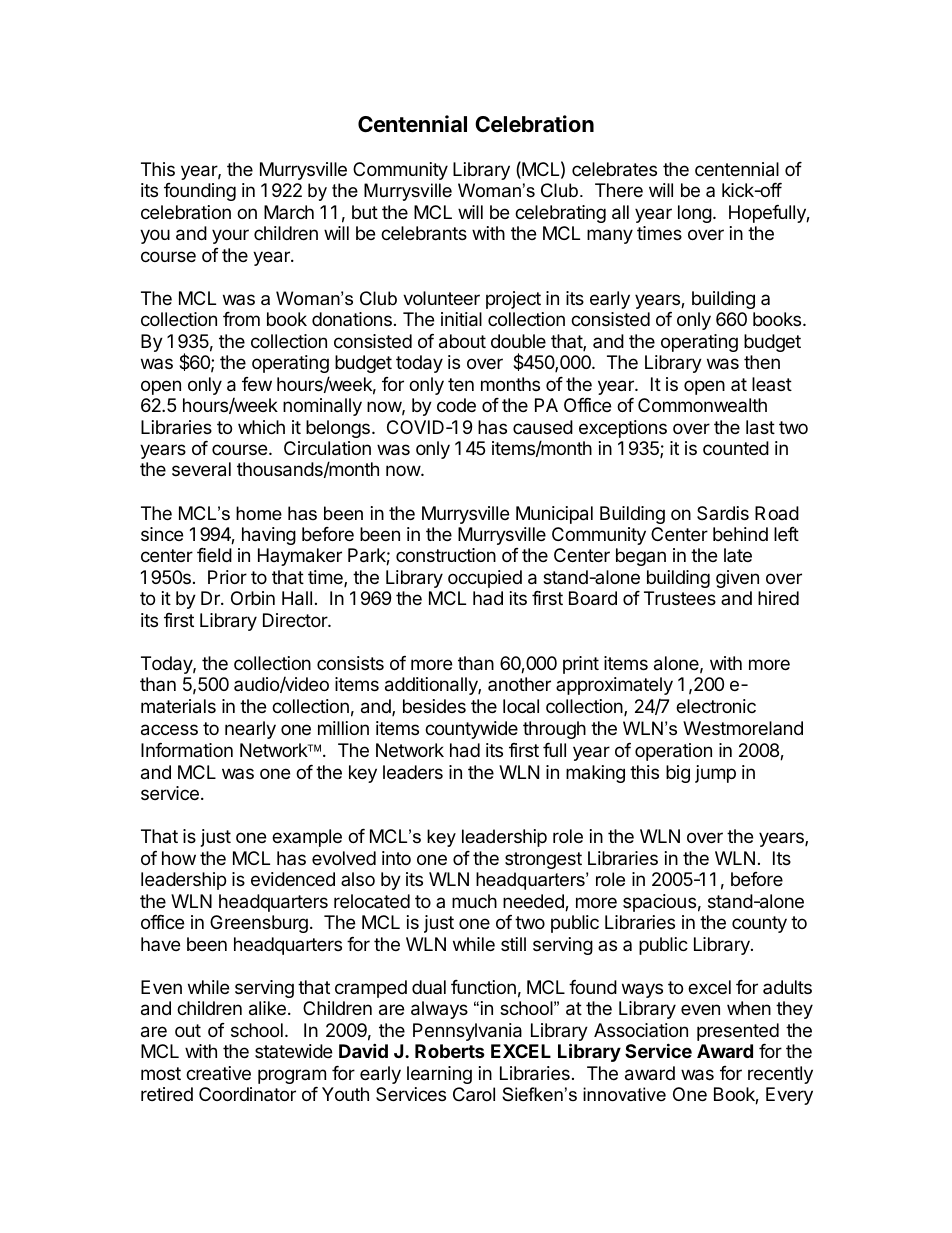 The image size is (952, 1233). What do you see at coordinates (619, 190) in the image?
I see `There` at bounding box center [619, 190].
